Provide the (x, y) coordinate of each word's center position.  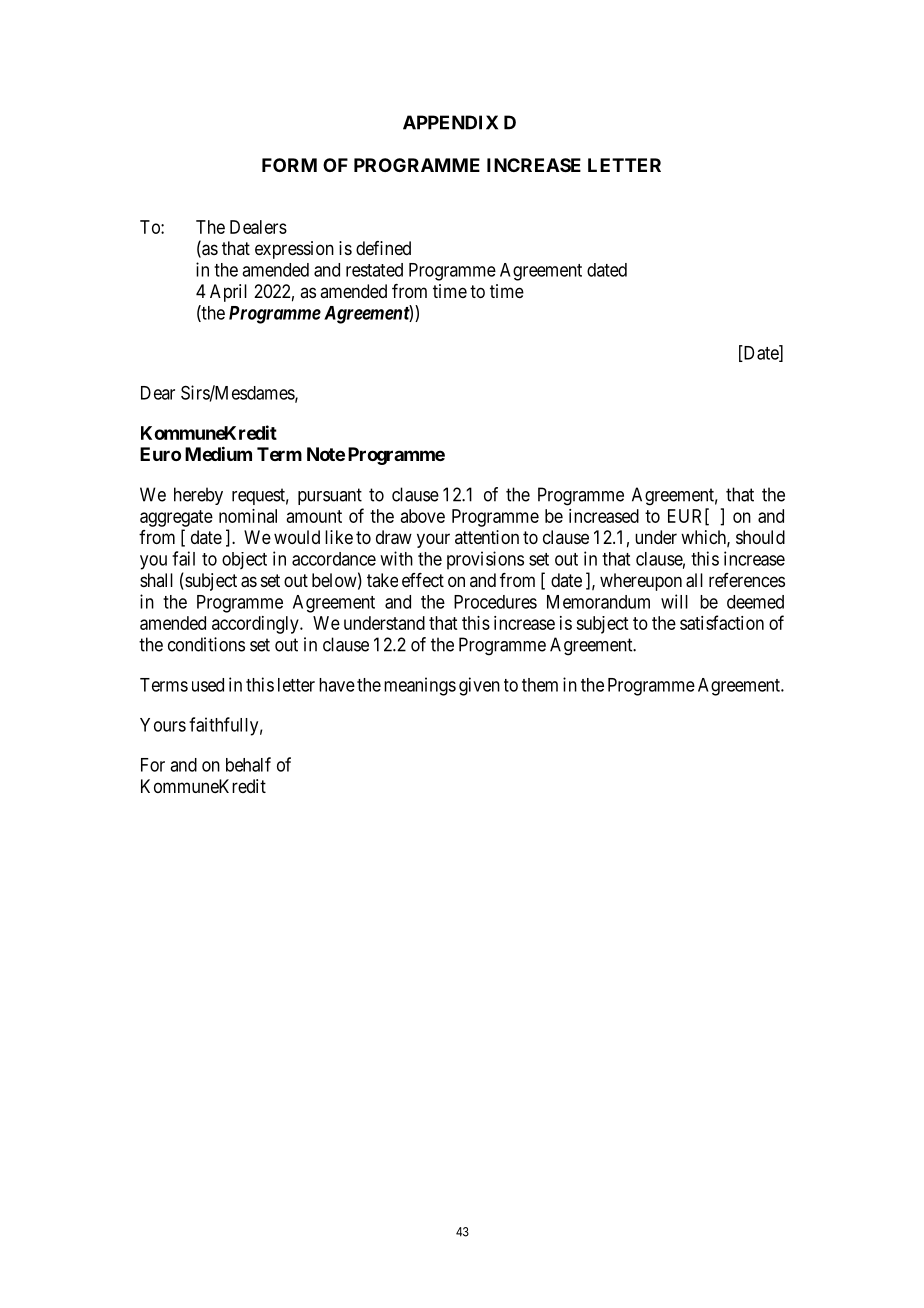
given (479, 686)
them (540, 685)
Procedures (495, 602)
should (760, 537)
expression (294, 250)
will (674, 601)
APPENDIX (450, 122)
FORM (289, 165)
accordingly (256, 625)
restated (374, 270)
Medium (218, 453)
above (423, 516)
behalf (248, 764)
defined (383, 248)
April (228, 293)
